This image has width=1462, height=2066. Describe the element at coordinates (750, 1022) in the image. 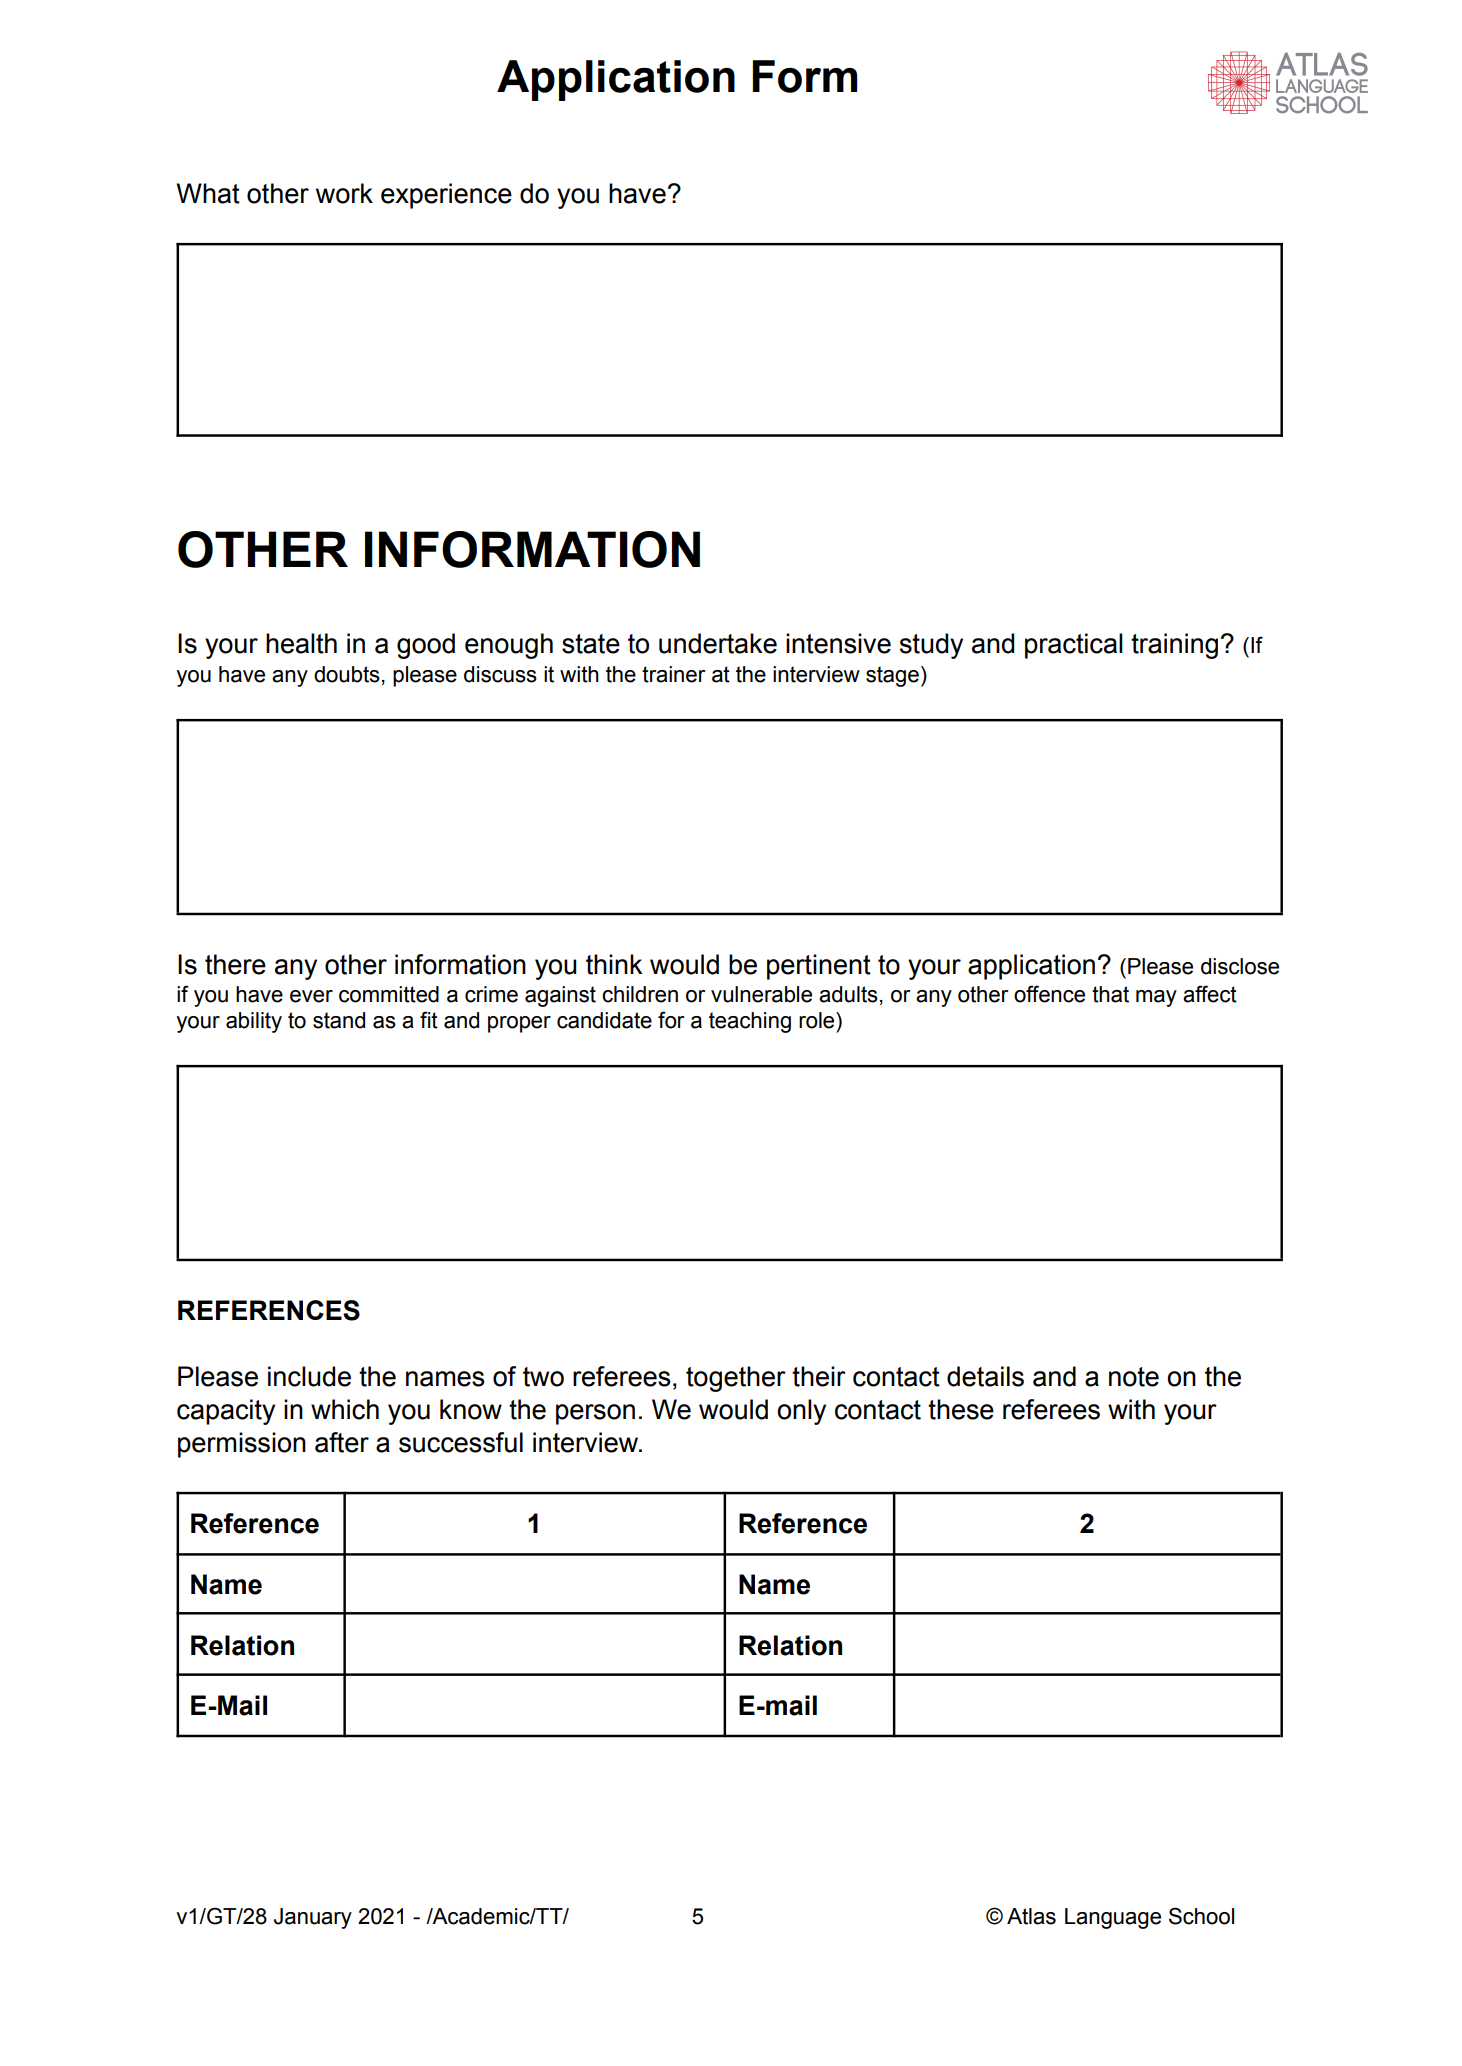

I see `teaching` at that location.
